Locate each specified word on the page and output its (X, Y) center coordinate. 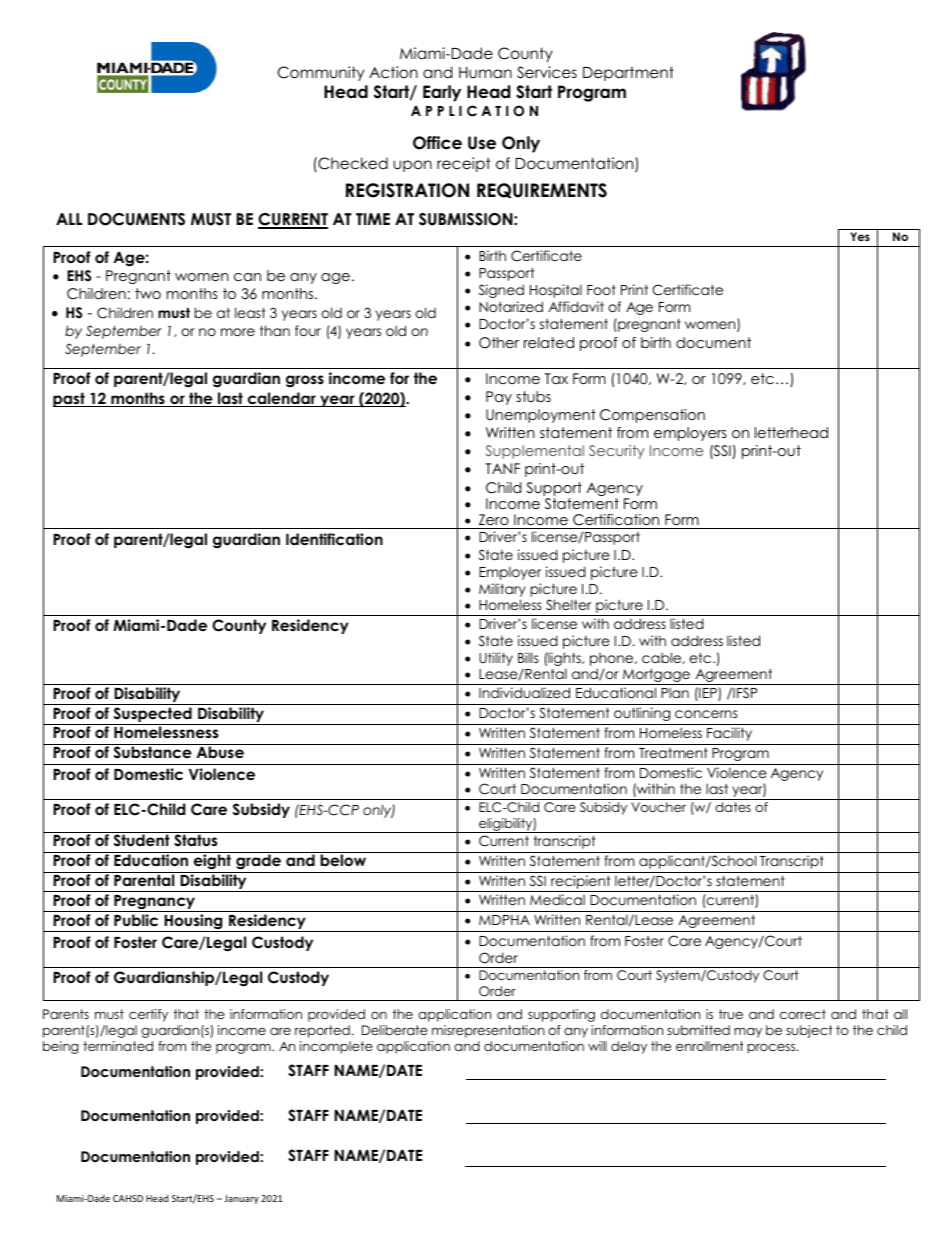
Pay (499, 398)
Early (442, 93)
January (241, 1199)
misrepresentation (488, 1031)
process (772, 1048)
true (731, 1014)
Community (321, 73)
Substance (153, 752)
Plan (675, 692)
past (70, 399)
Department (628, 73)
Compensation (652, 416)
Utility (496, 659)
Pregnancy (155, 903)
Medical (557, 899)
